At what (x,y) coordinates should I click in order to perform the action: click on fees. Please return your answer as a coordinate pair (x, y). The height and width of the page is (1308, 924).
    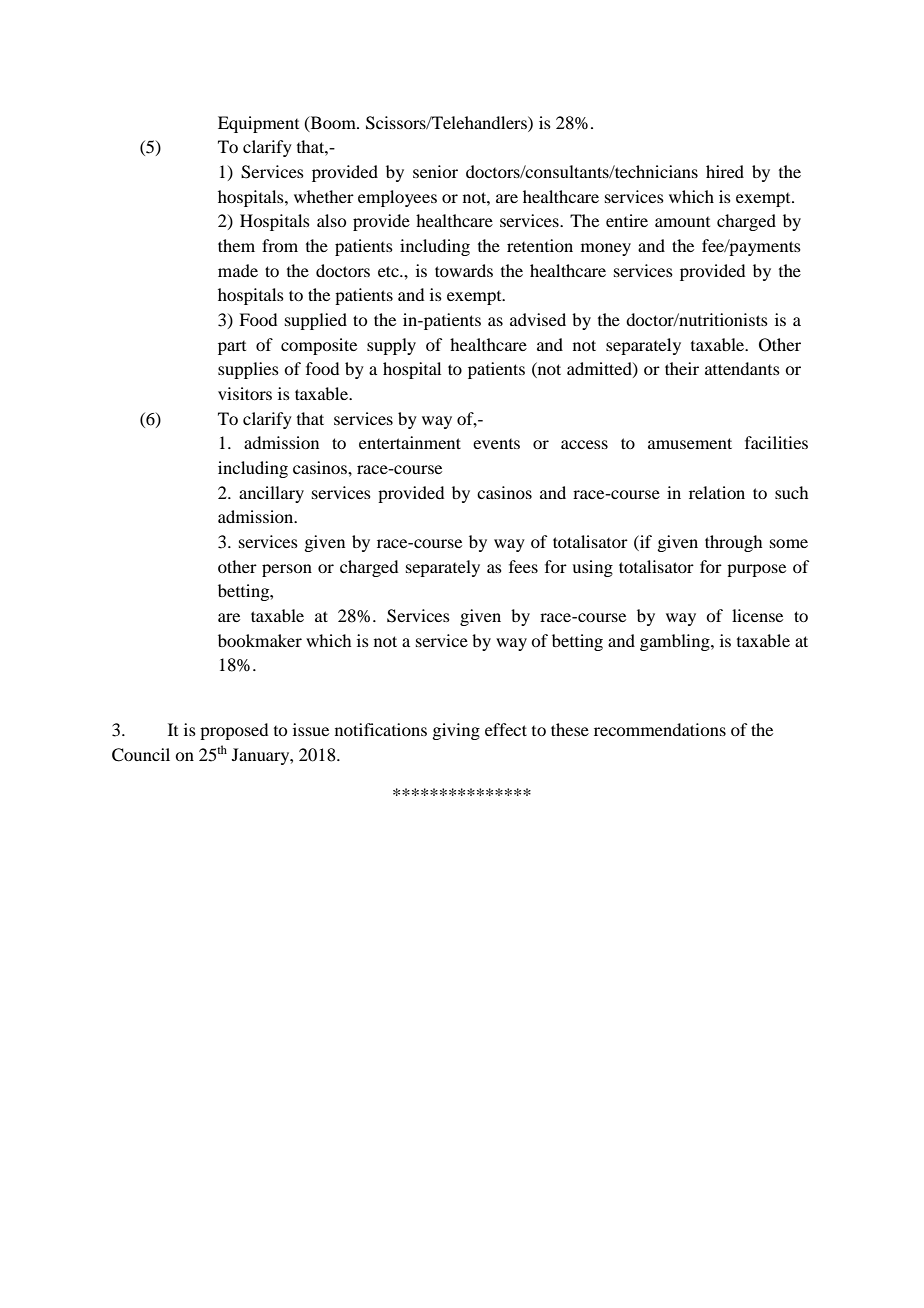
    Looking at the image, I should click on (523, 566).
